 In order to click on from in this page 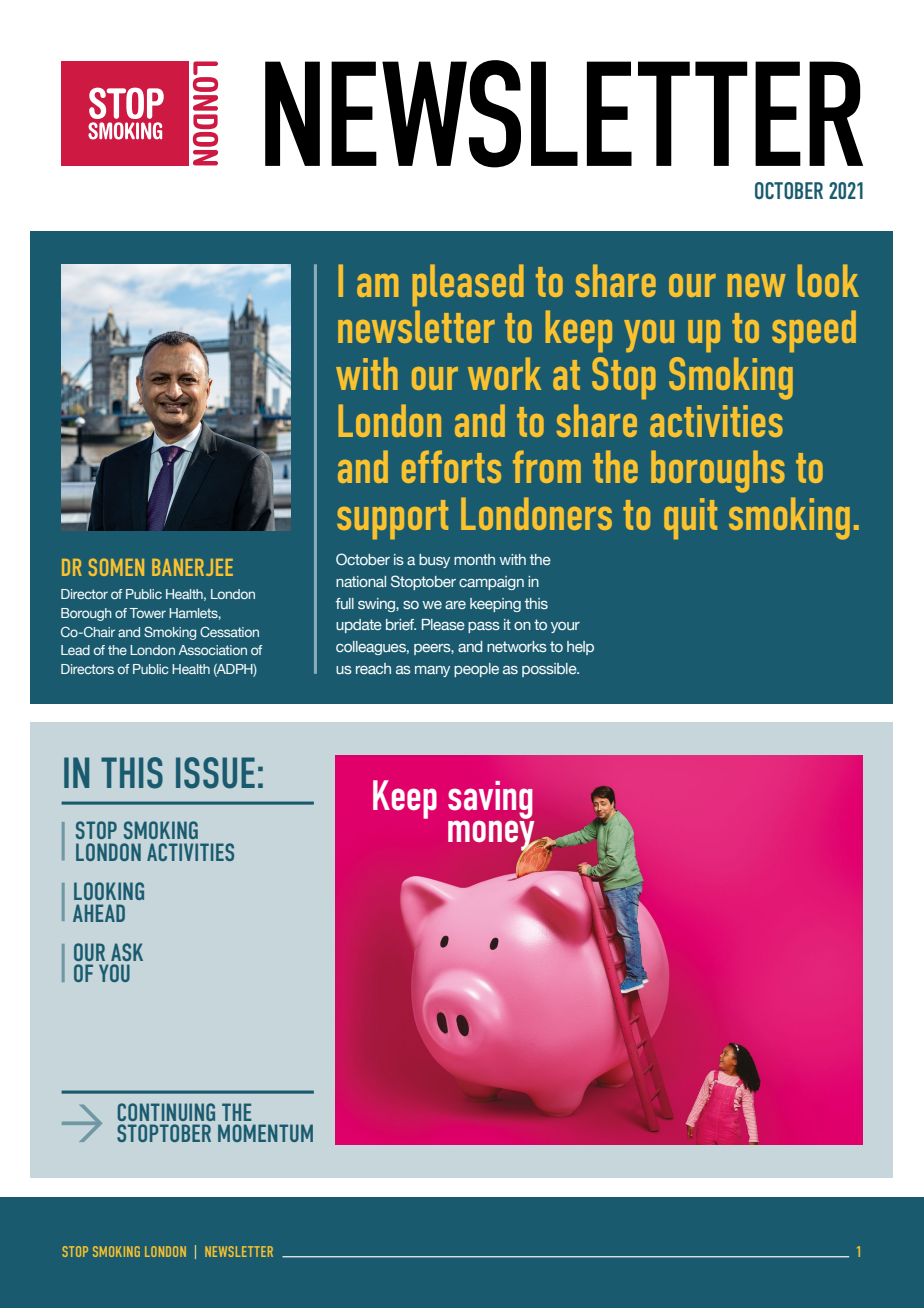, I will do `click(547, 466)`.
